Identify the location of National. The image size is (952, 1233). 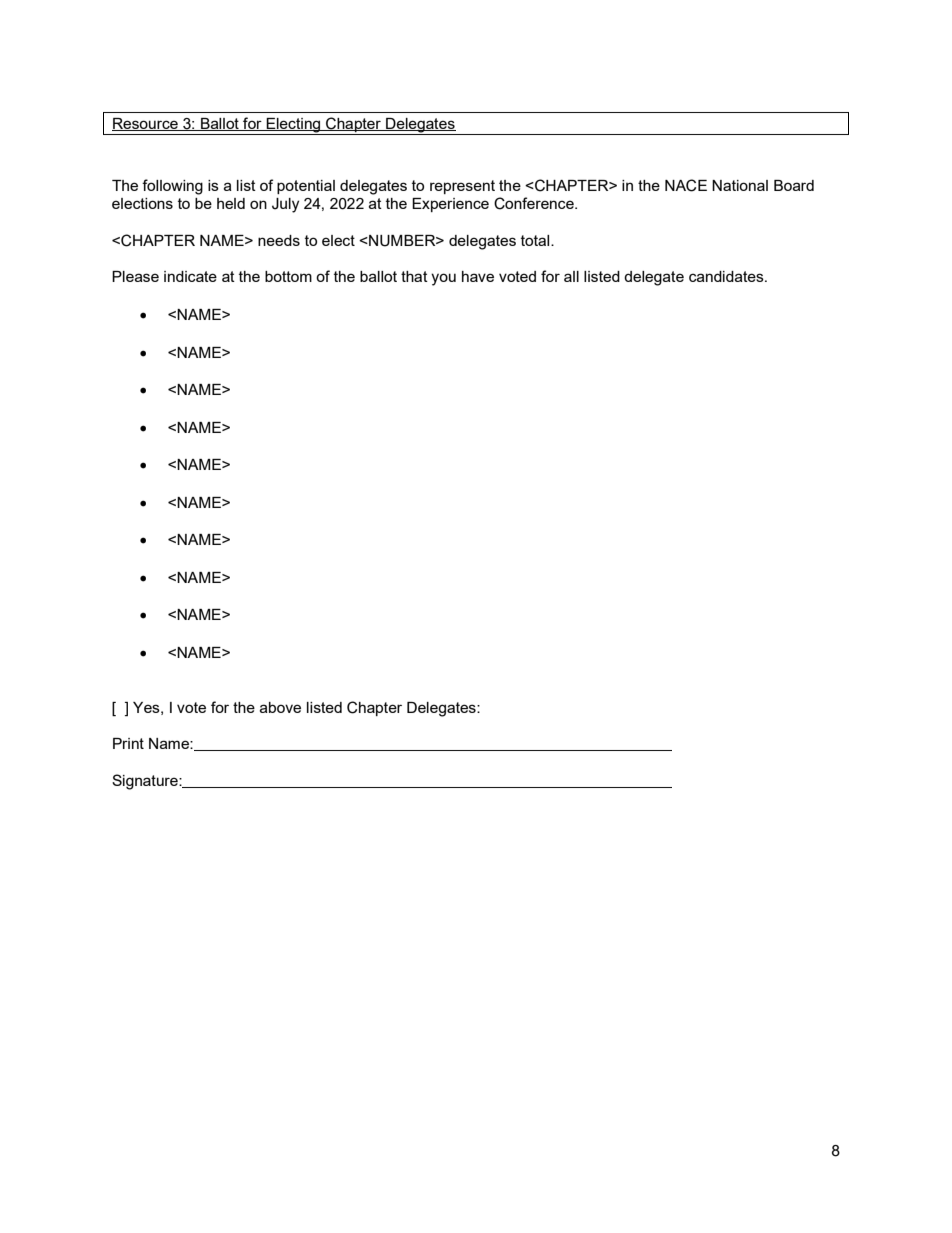
(740, 185).
